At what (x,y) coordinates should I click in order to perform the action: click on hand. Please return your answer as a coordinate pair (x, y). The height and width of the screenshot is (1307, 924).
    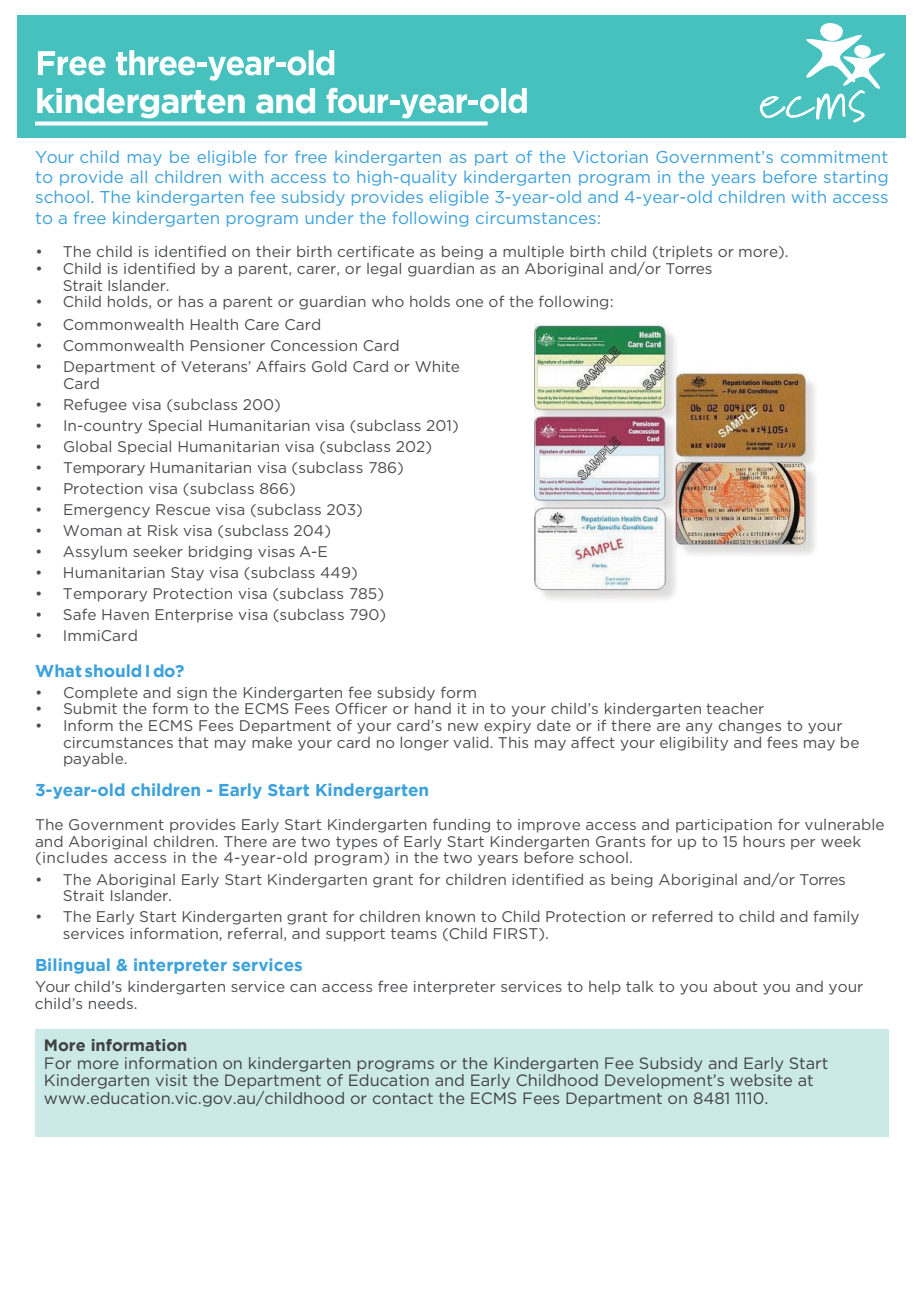
    Looking at the image, I should click on (433, 708).
